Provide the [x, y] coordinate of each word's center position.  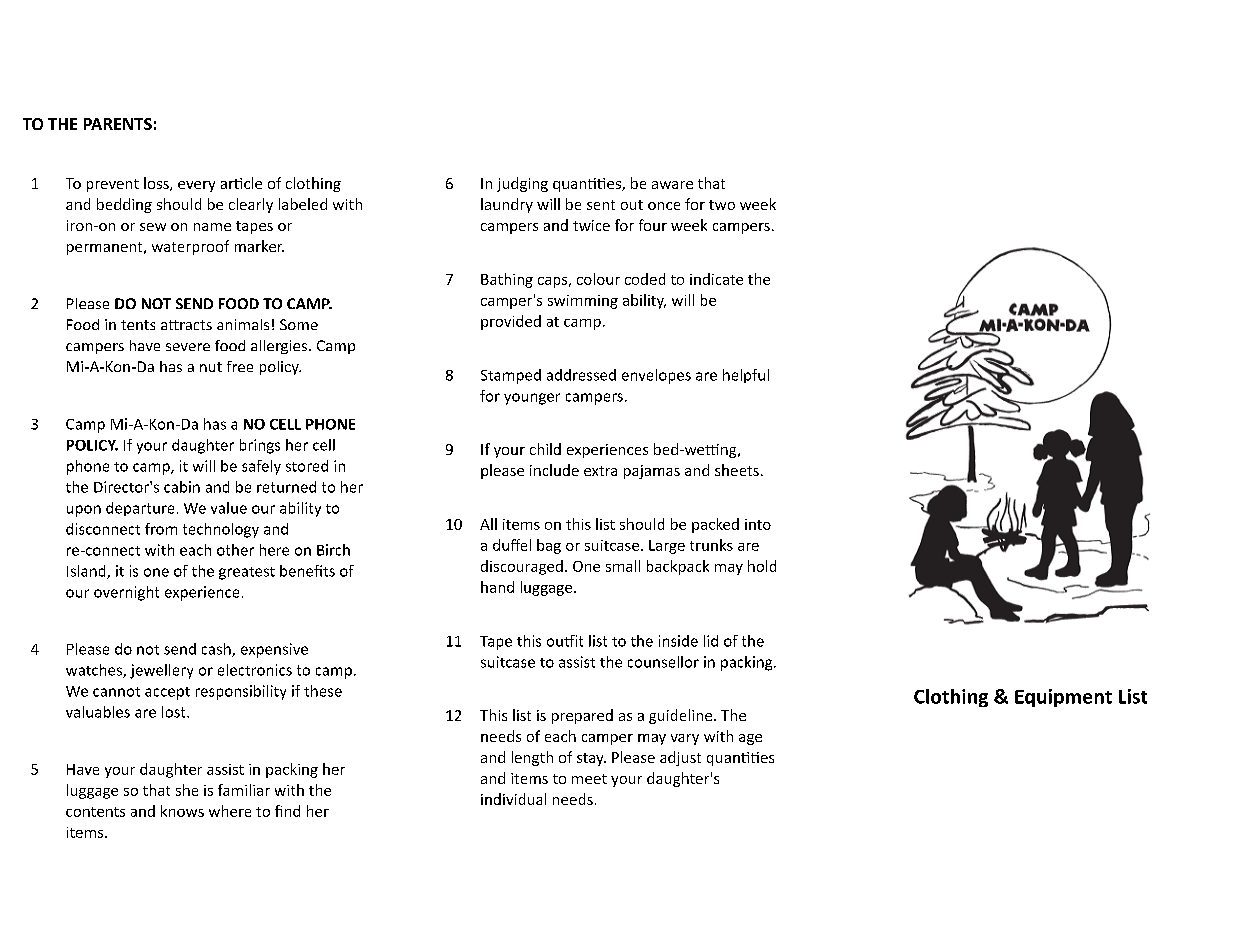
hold [762, 566]
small [623, 566]
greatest [247, 573]
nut [211, 367]
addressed [581, 375]
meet [589, 779]
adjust [680, 758]
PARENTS [118, 124]
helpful [746, 376]
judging [522, 184]
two [722, 205]
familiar [244, 790]
